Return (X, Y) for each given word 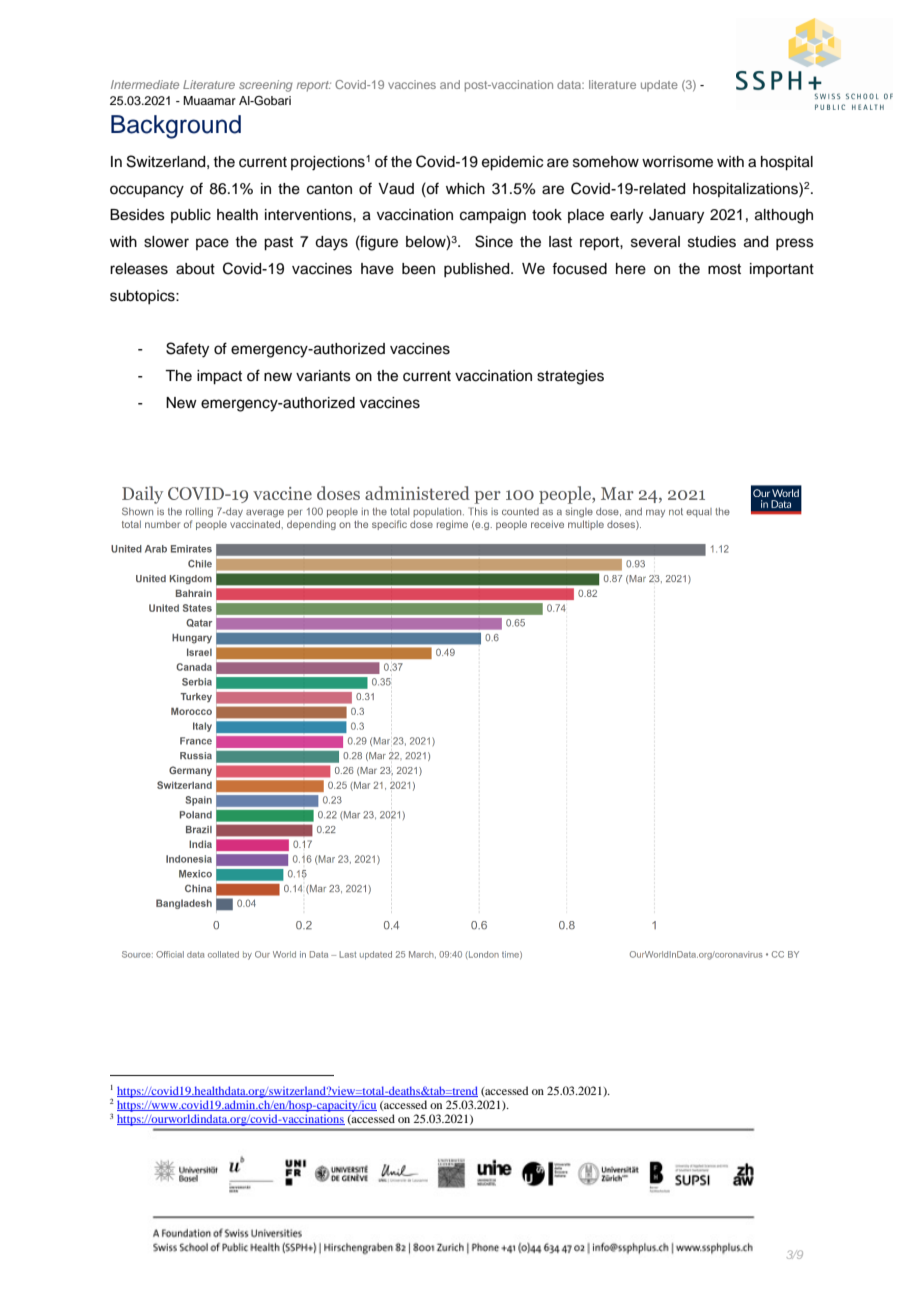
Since (494, 241)
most (724, 269)
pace (212, 244)
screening (266, 86)
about (195, 269)
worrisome (677, 162)
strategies (570, 377)
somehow (606, 162)
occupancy (147, 191)
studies (712, 242)
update (659, 86)
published (478, 270)
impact (219, 377)
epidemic (512, 163)
